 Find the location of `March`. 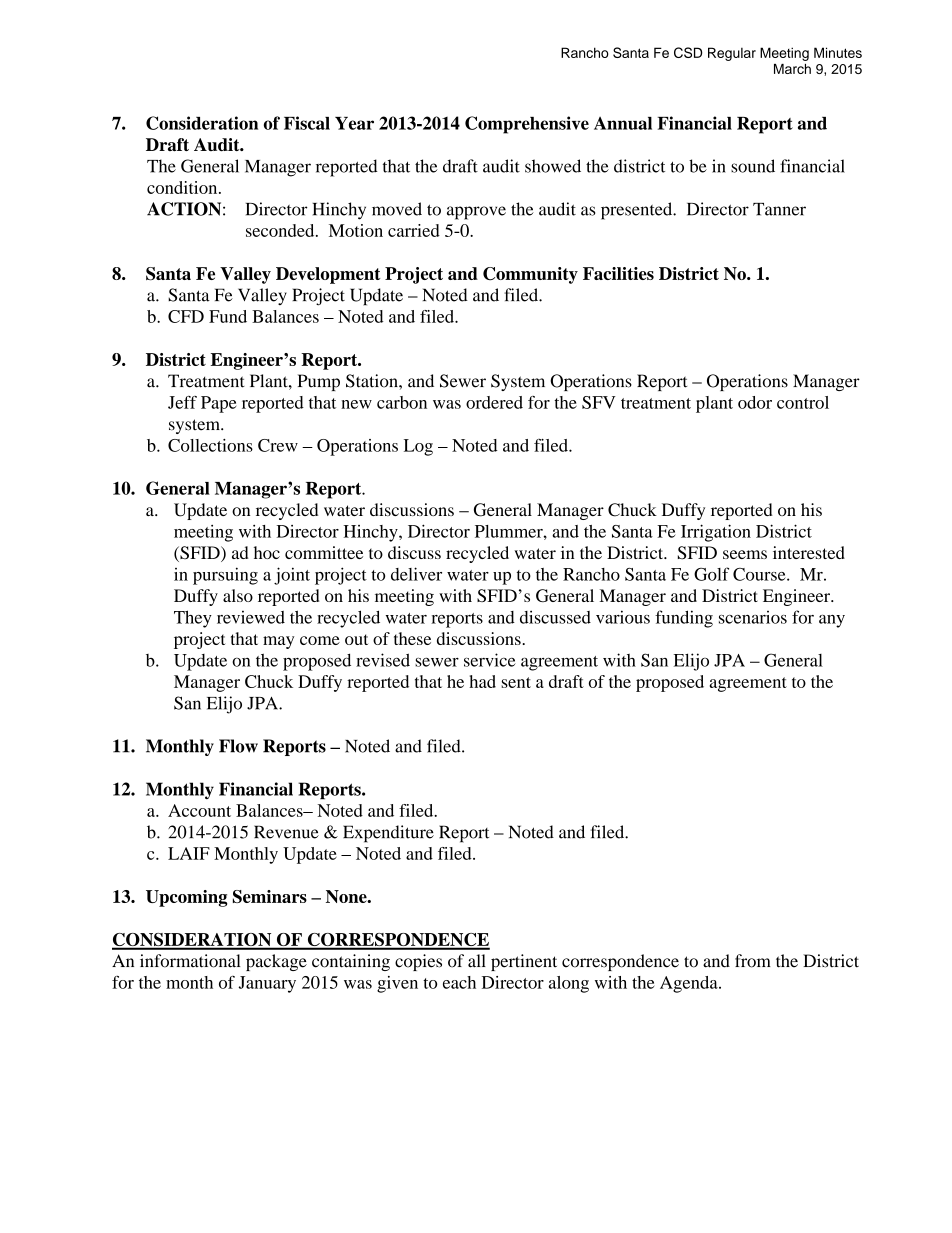

March is located at coordinates (792, 69).
